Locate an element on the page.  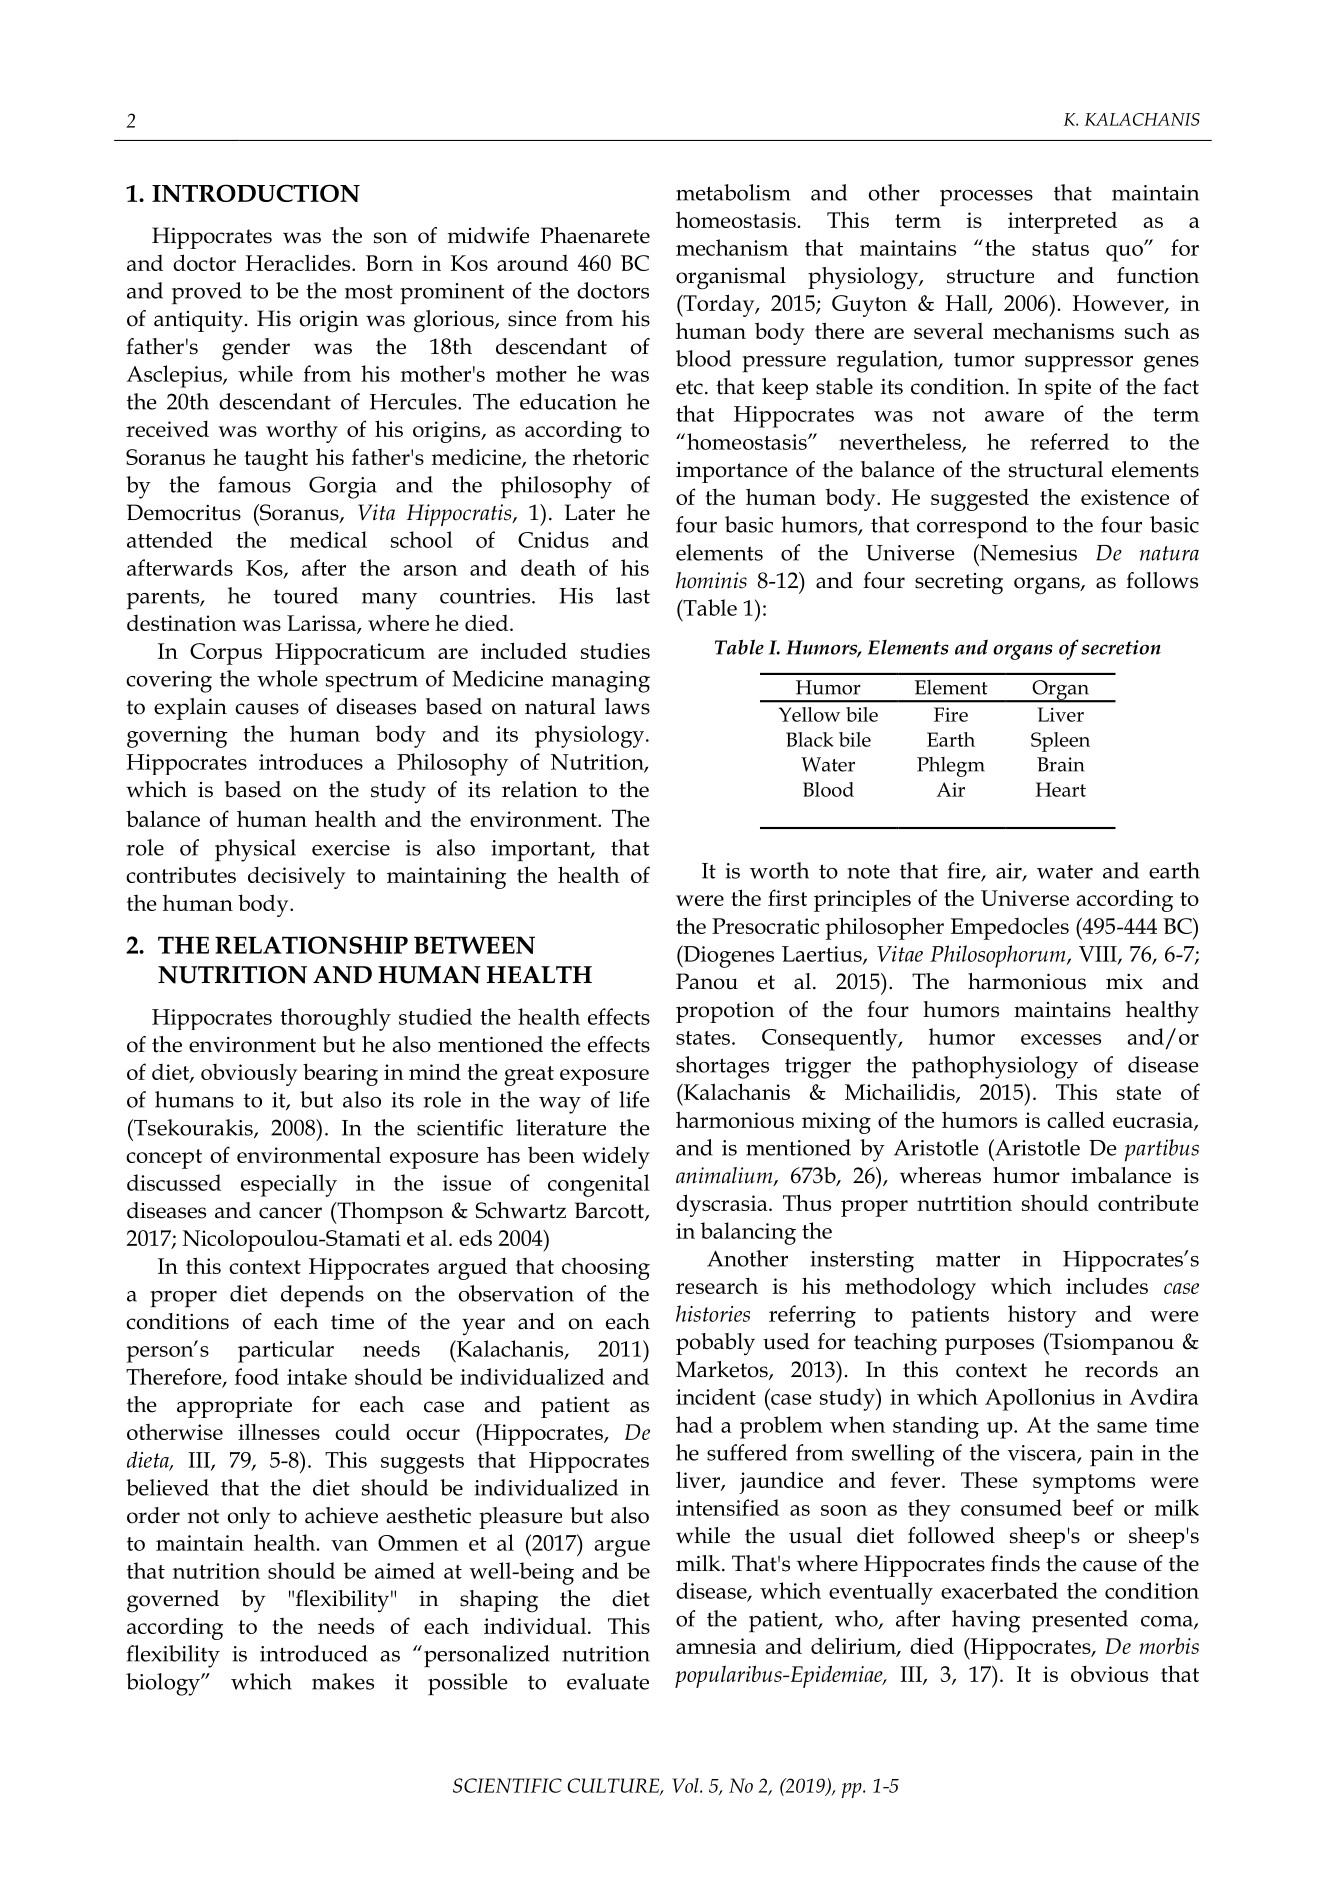
presented is located at coordinates (1080, 1621).
